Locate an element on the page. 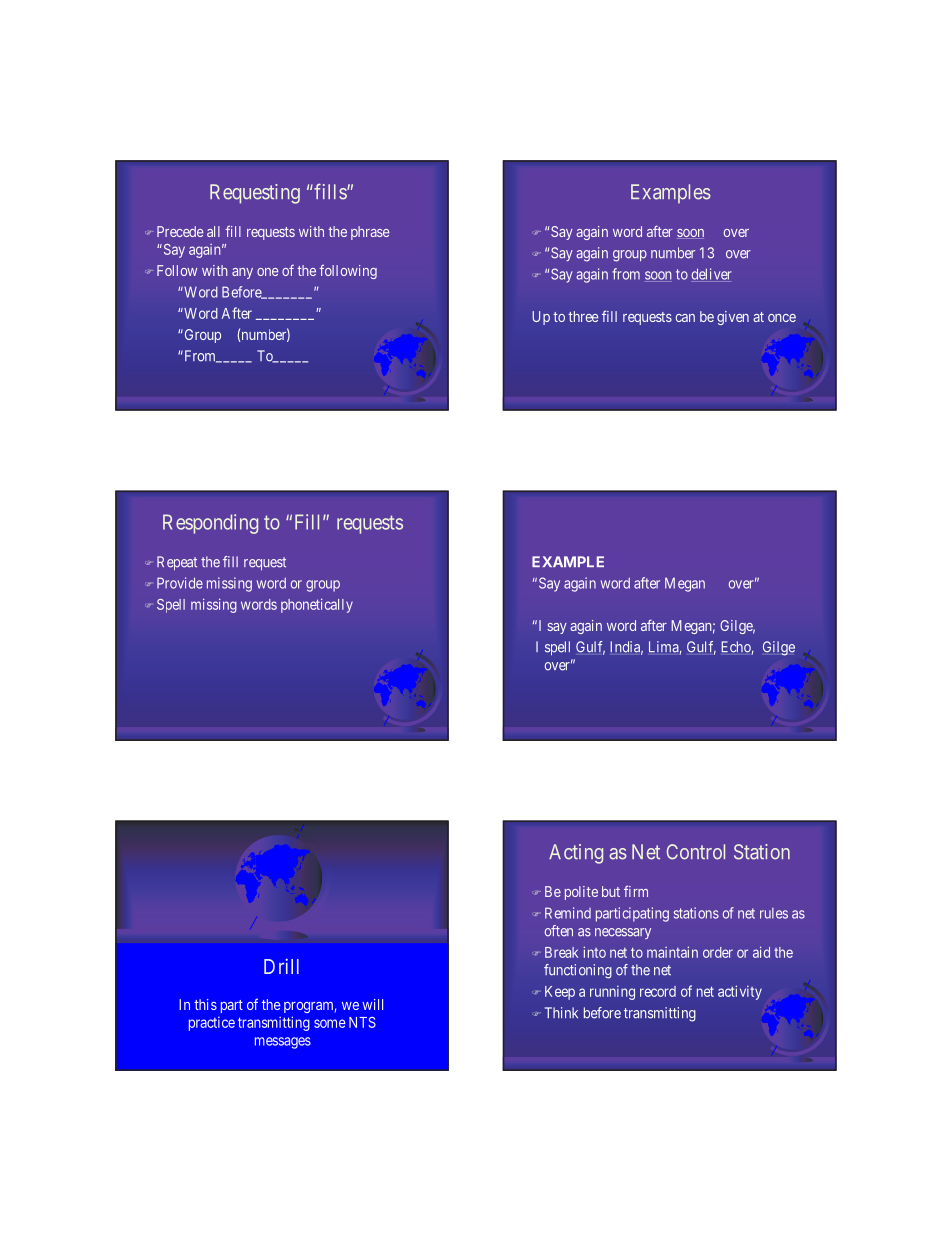 Image resolution: width=952 pixels, height=1233 pixels. Think is located at coordinates (561, 1012).
